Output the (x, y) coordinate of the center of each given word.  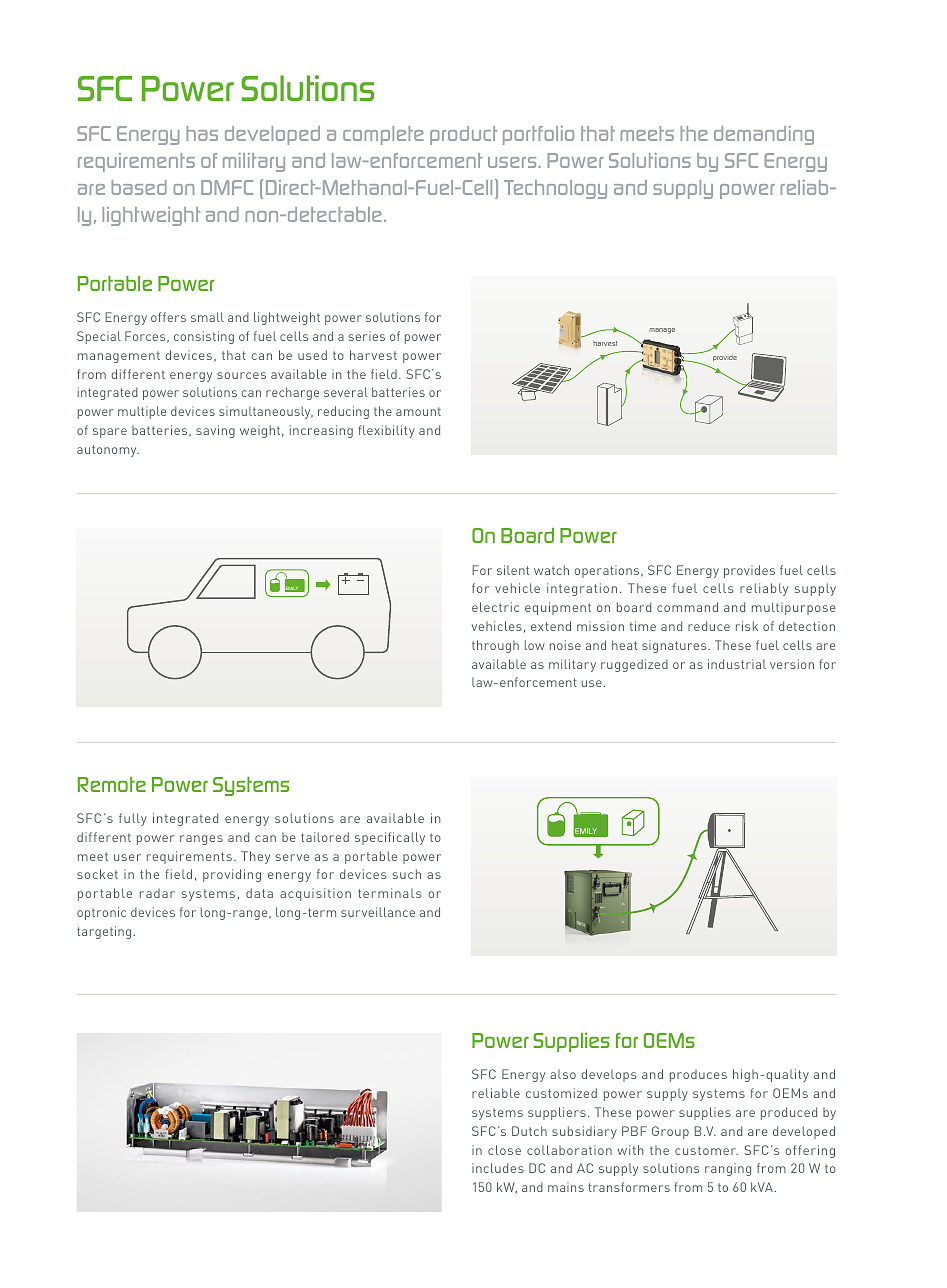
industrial (737, 664)
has (202, 133)
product (464, 135)
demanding (764, 135)
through (495, 646)
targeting (104, 932)
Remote (112, 784)
